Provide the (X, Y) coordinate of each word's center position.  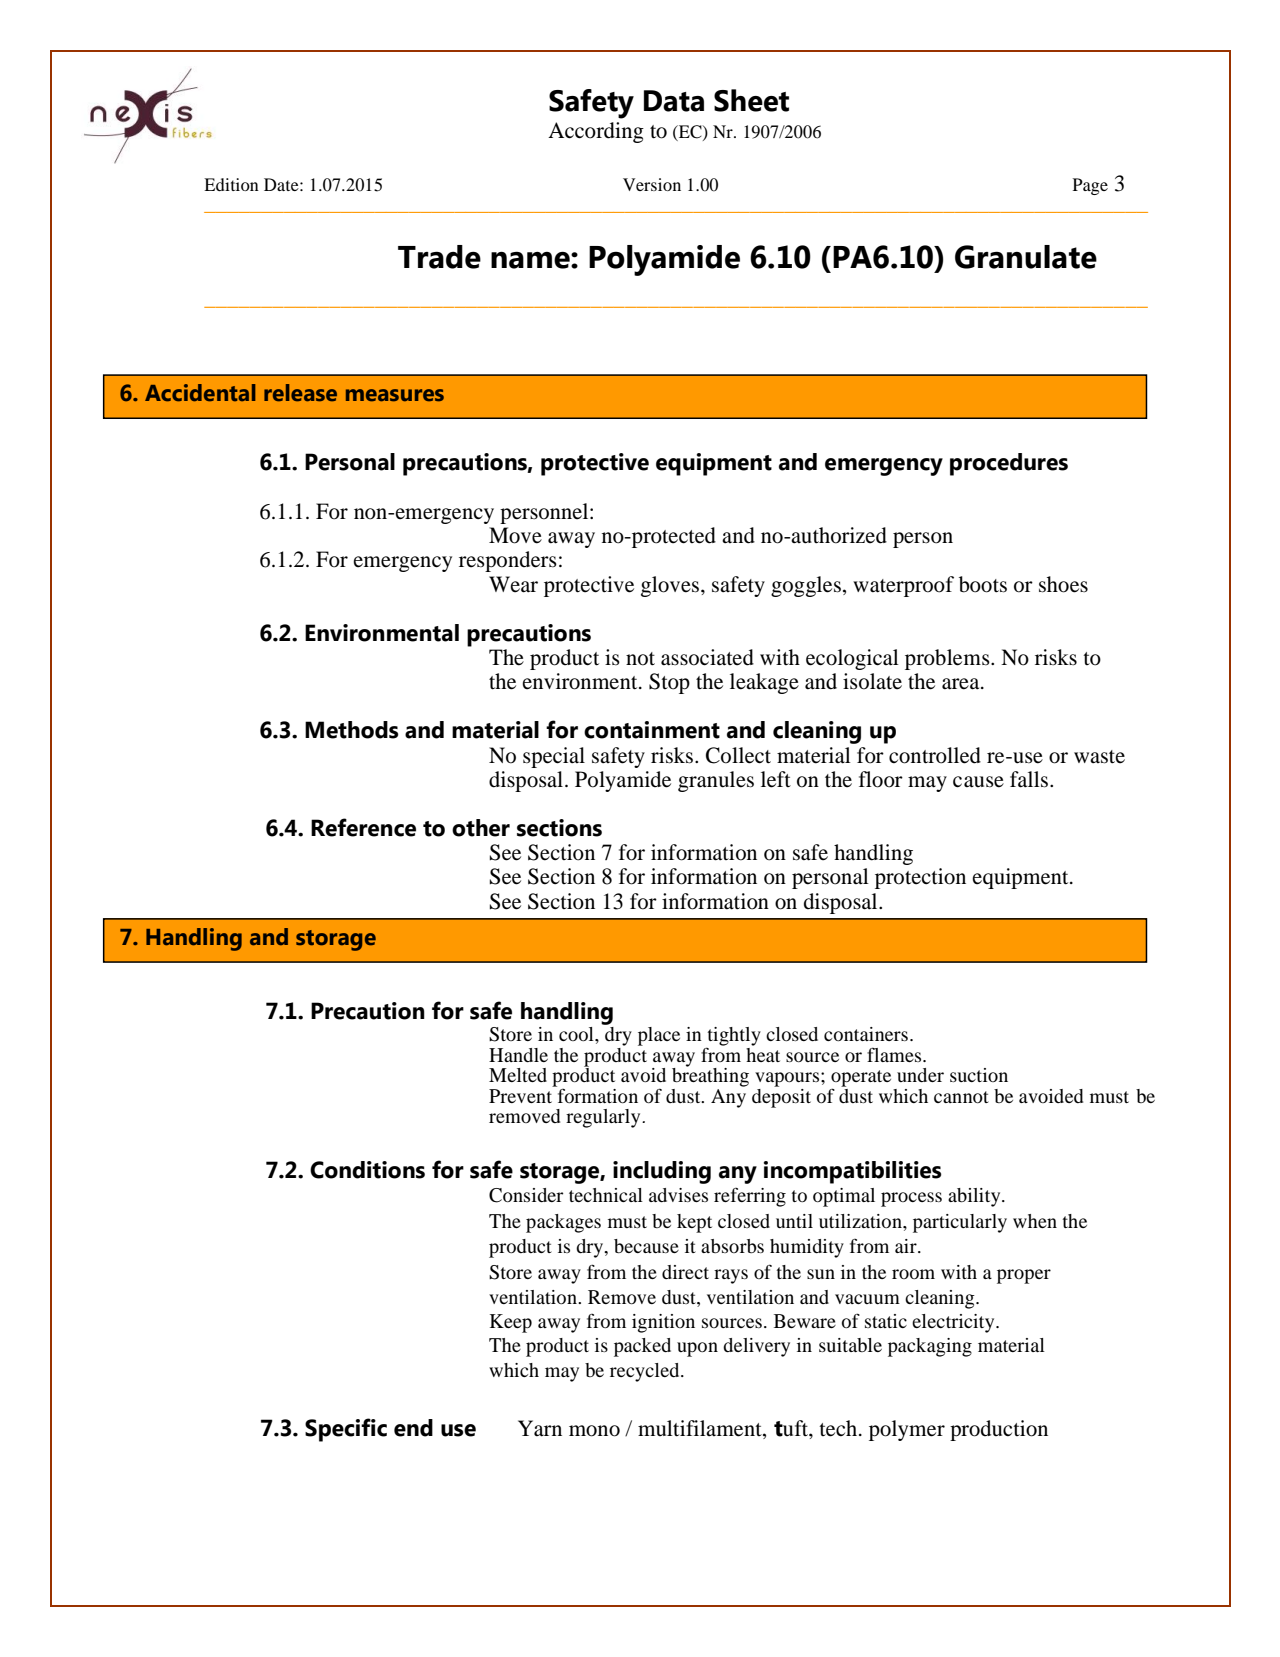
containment (652, 730)
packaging (930, 1347)
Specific (346, 1430)
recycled (646, 1372)
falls (1029, 779)
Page (1090, 186)
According (596, 132)
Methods (352, 730)
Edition (231, 184)
